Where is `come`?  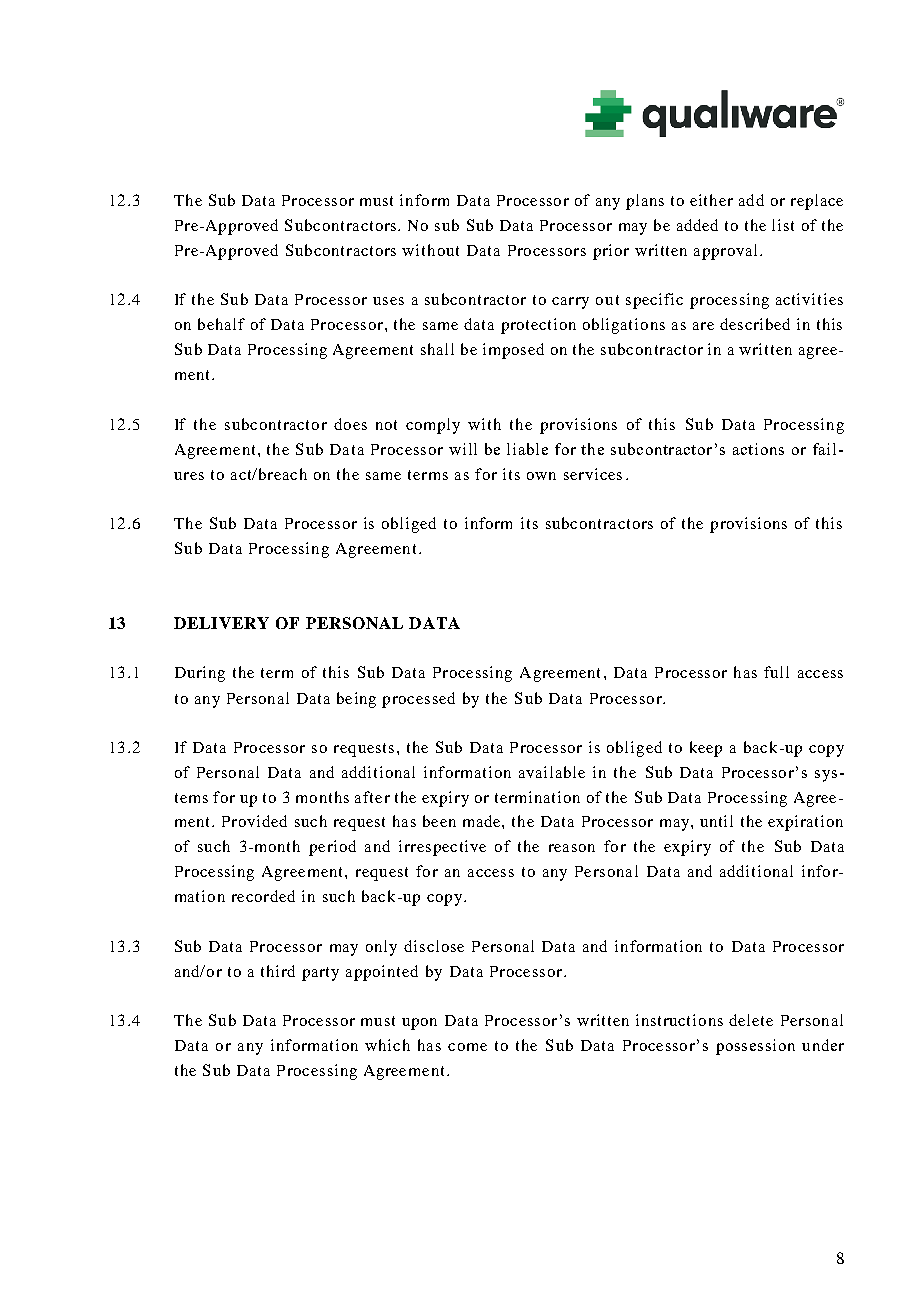 come is located at coordinates (467, 1047).
